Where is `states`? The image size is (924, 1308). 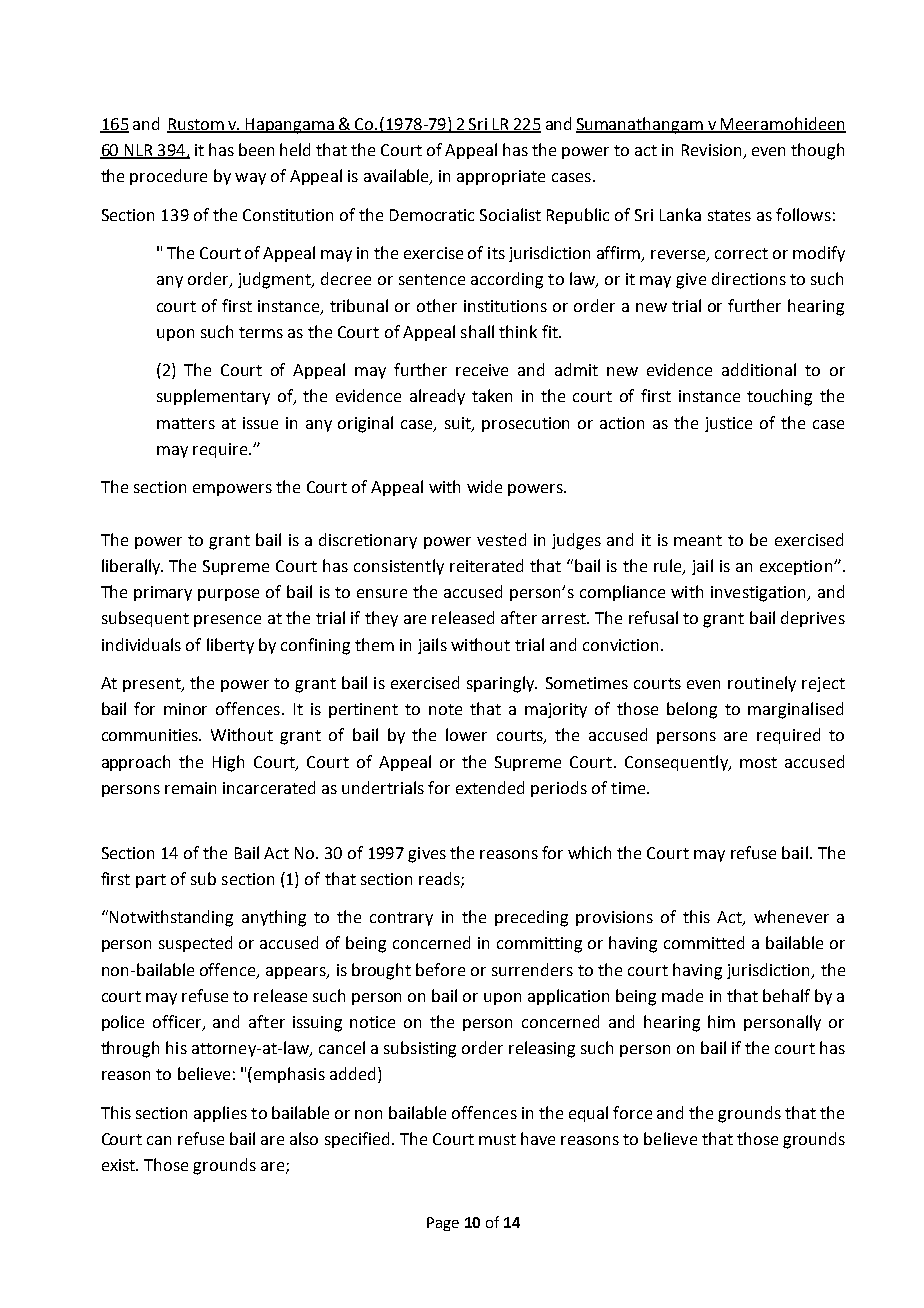 states is located at coordinates (729, 215).
